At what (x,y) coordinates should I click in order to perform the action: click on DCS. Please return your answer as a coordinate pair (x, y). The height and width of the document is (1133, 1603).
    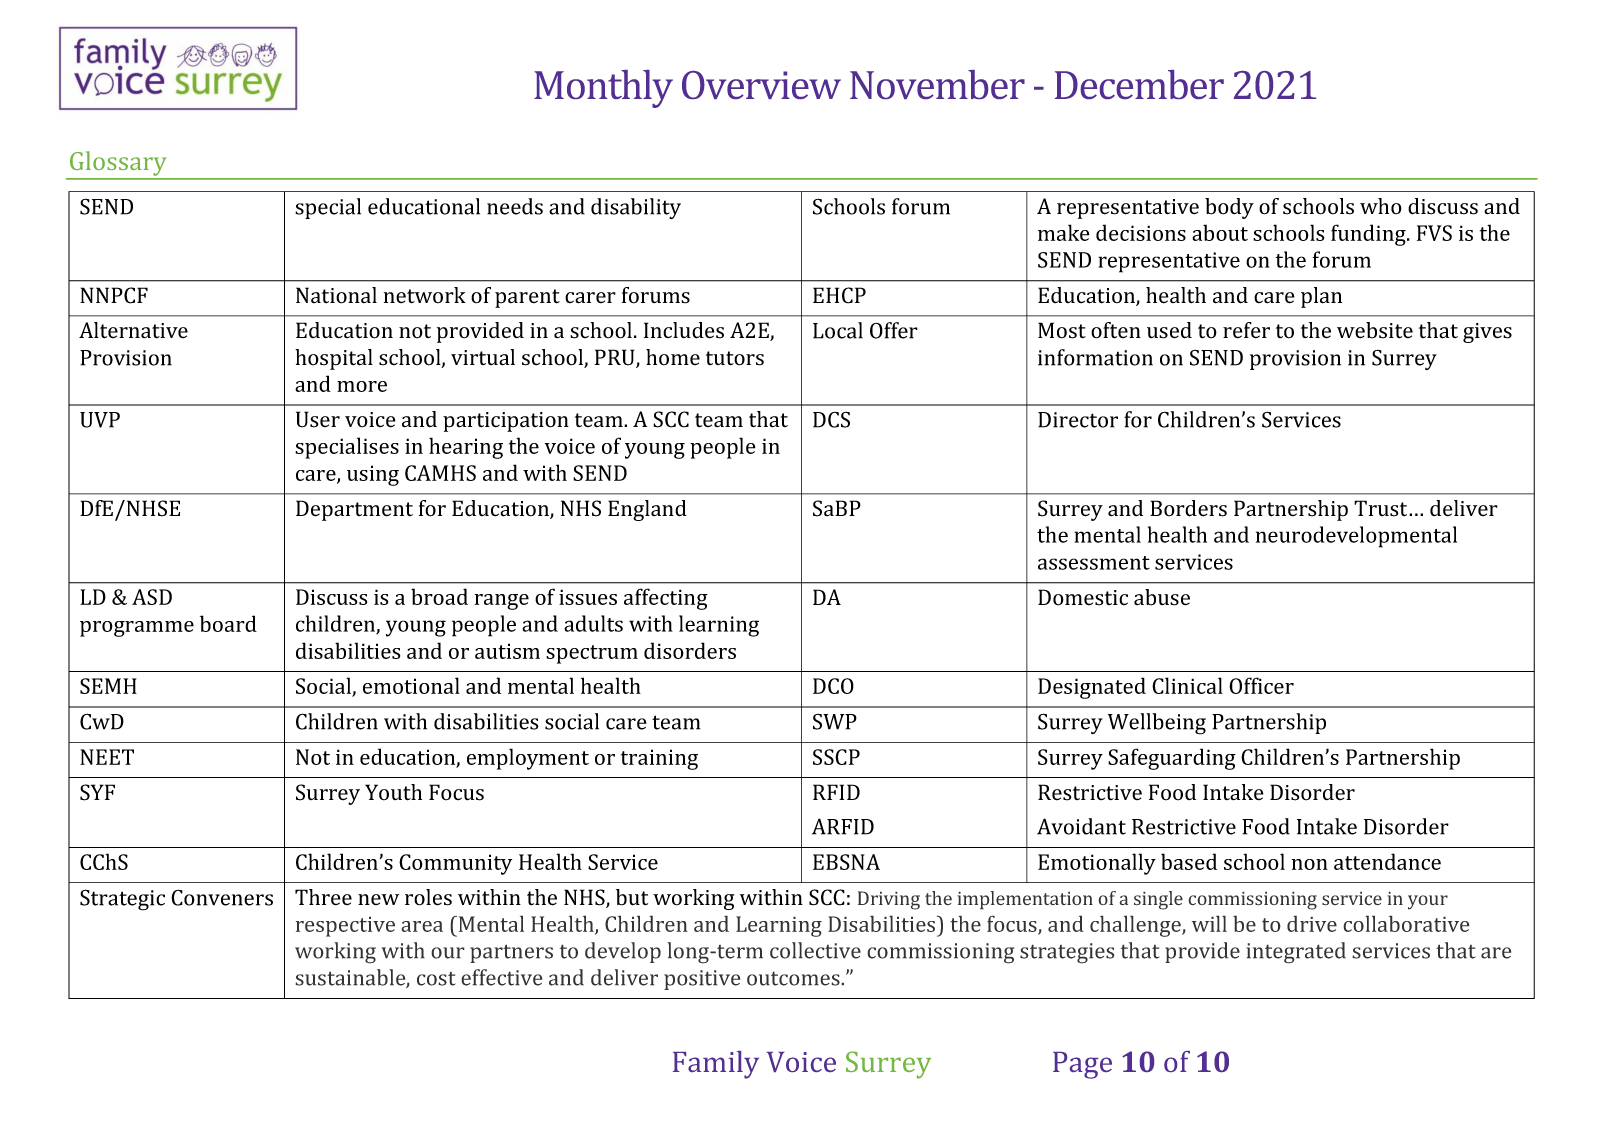
    Looking at the image, I should click on (831, 419).
